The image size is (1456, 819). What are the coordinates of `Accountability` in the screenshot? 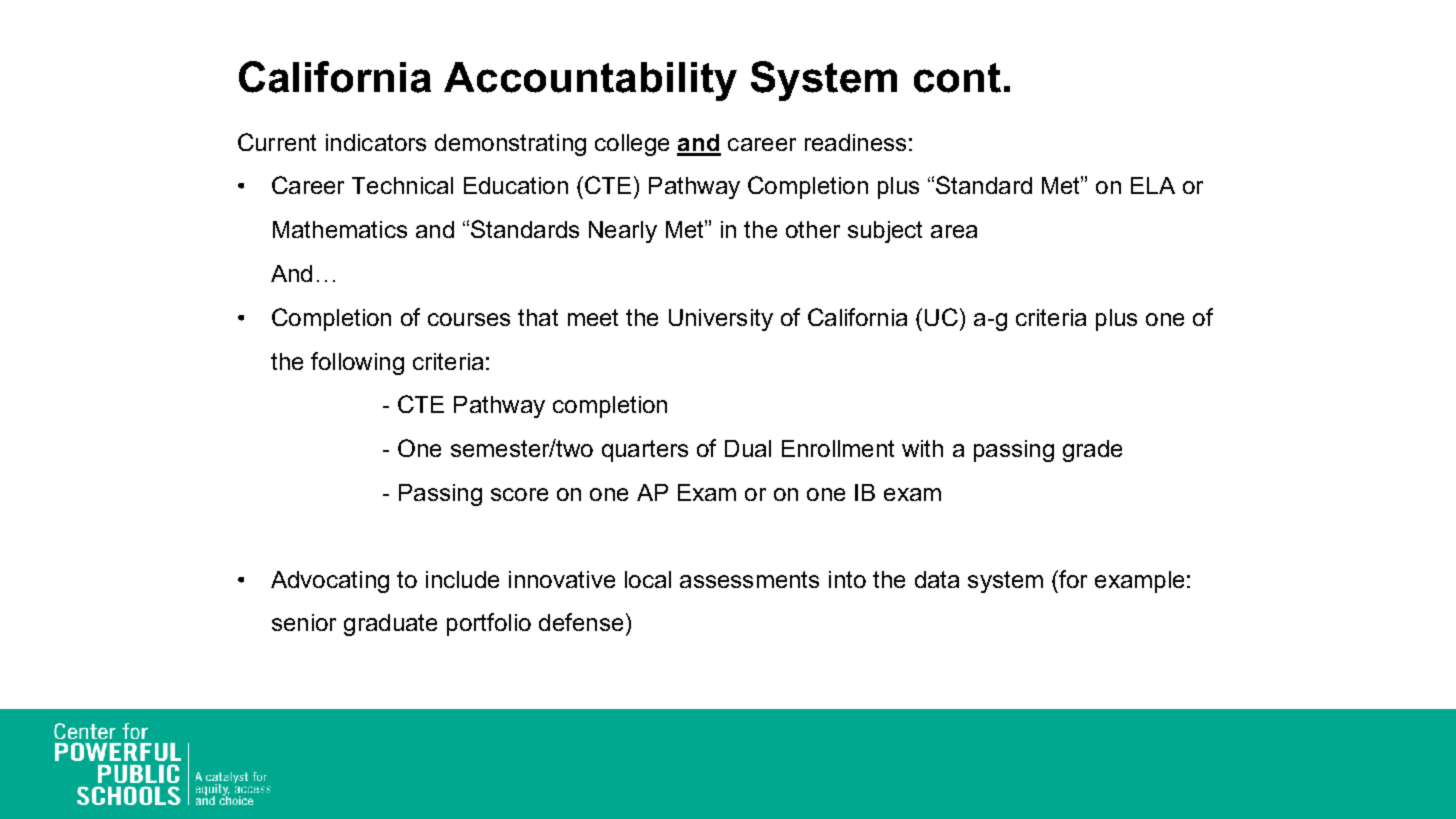 It's located at (590, 81).
